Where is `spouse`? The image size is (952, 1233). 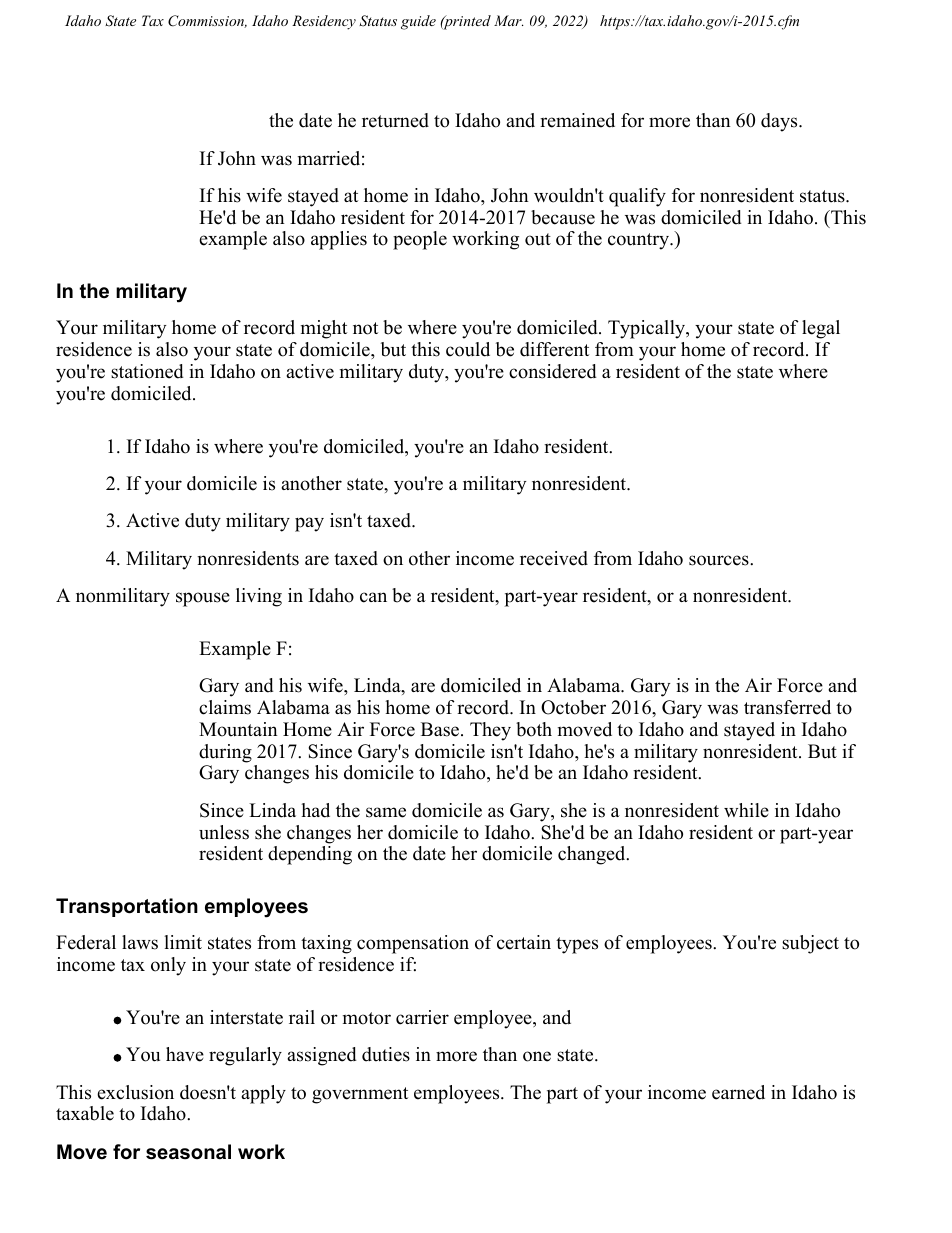
spouse is located at coordinates (203, 599).
